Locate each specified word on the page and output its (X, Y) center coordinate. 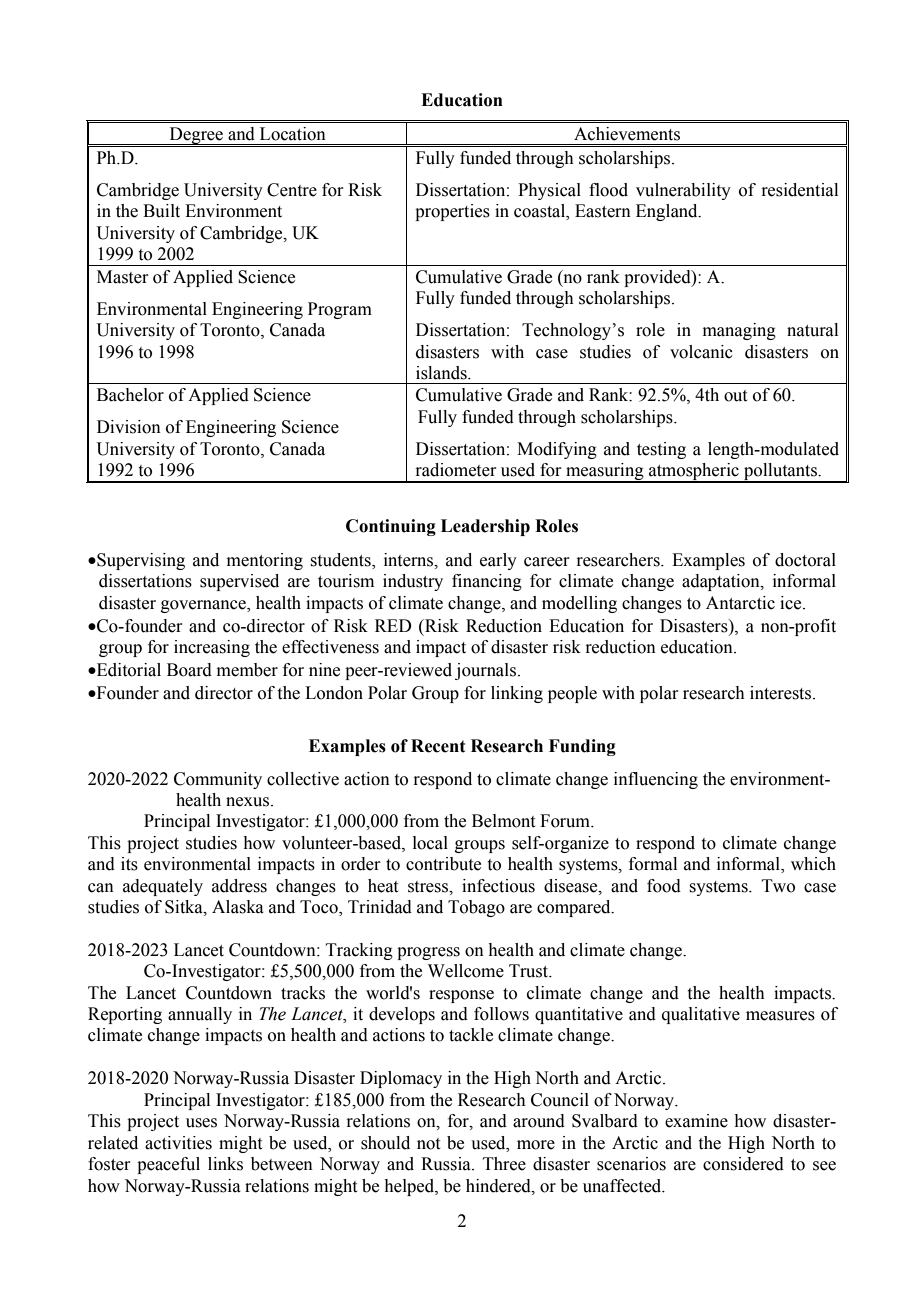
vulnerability (683, 191)
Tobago (476, 908)
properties (452, 212)
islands (442, 373)
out (735, 396)
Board (189, 670)
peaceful (168, 1165)
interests (782, 693)
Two (778, 886)
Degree (196, 137)
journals (487, 671)
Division (129, 427)
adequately (163, 887)
